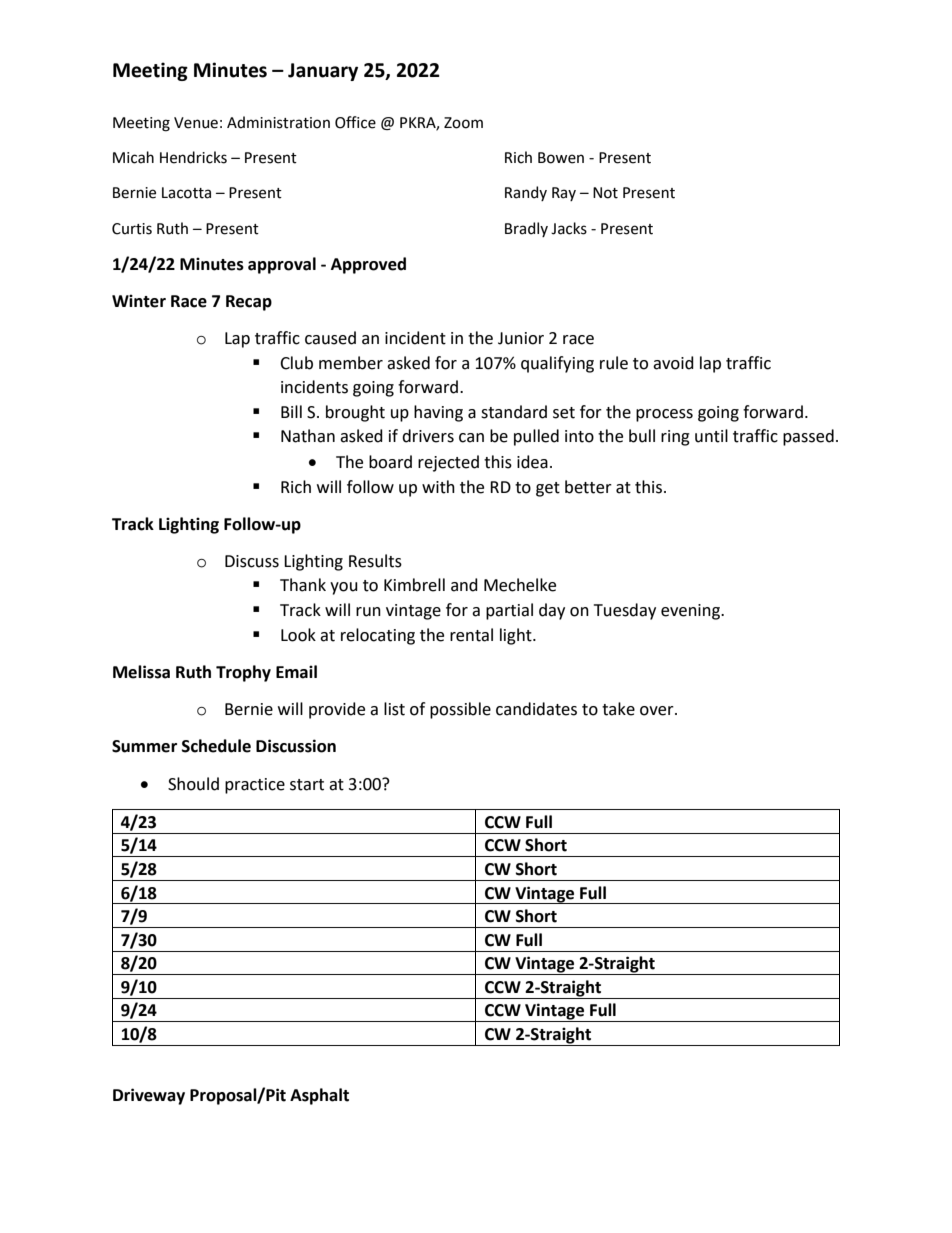  Describe the element at coordinates (691, 612) in the document. I see `evening` at that location.
